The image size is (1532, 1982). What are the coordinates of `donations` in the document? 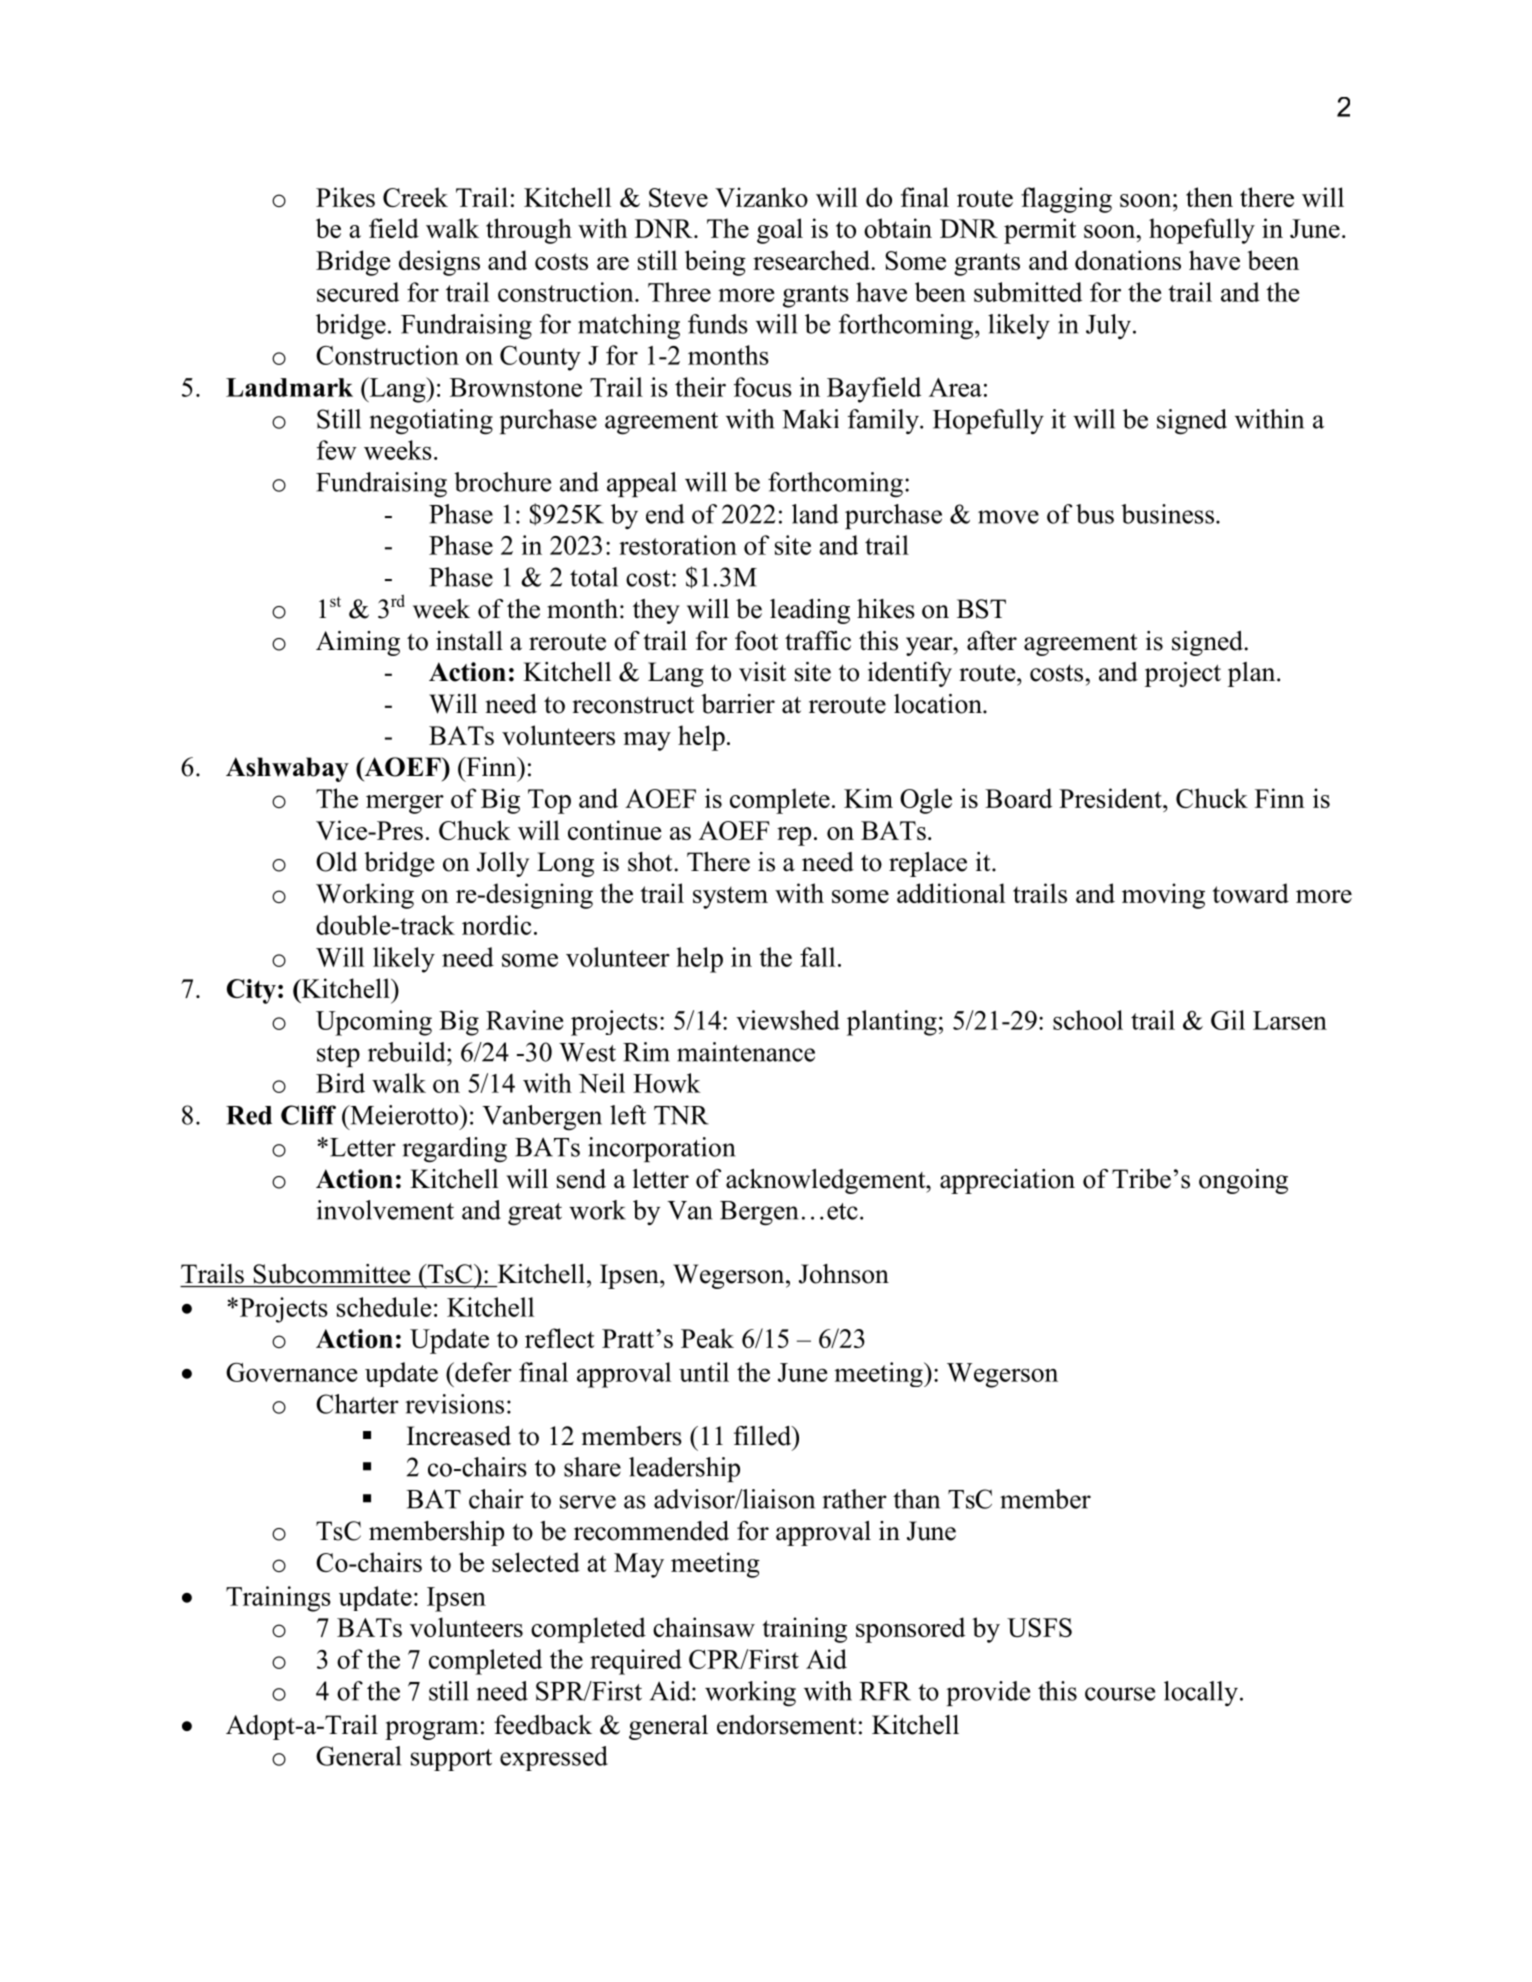 It's located at (1128, 260).
